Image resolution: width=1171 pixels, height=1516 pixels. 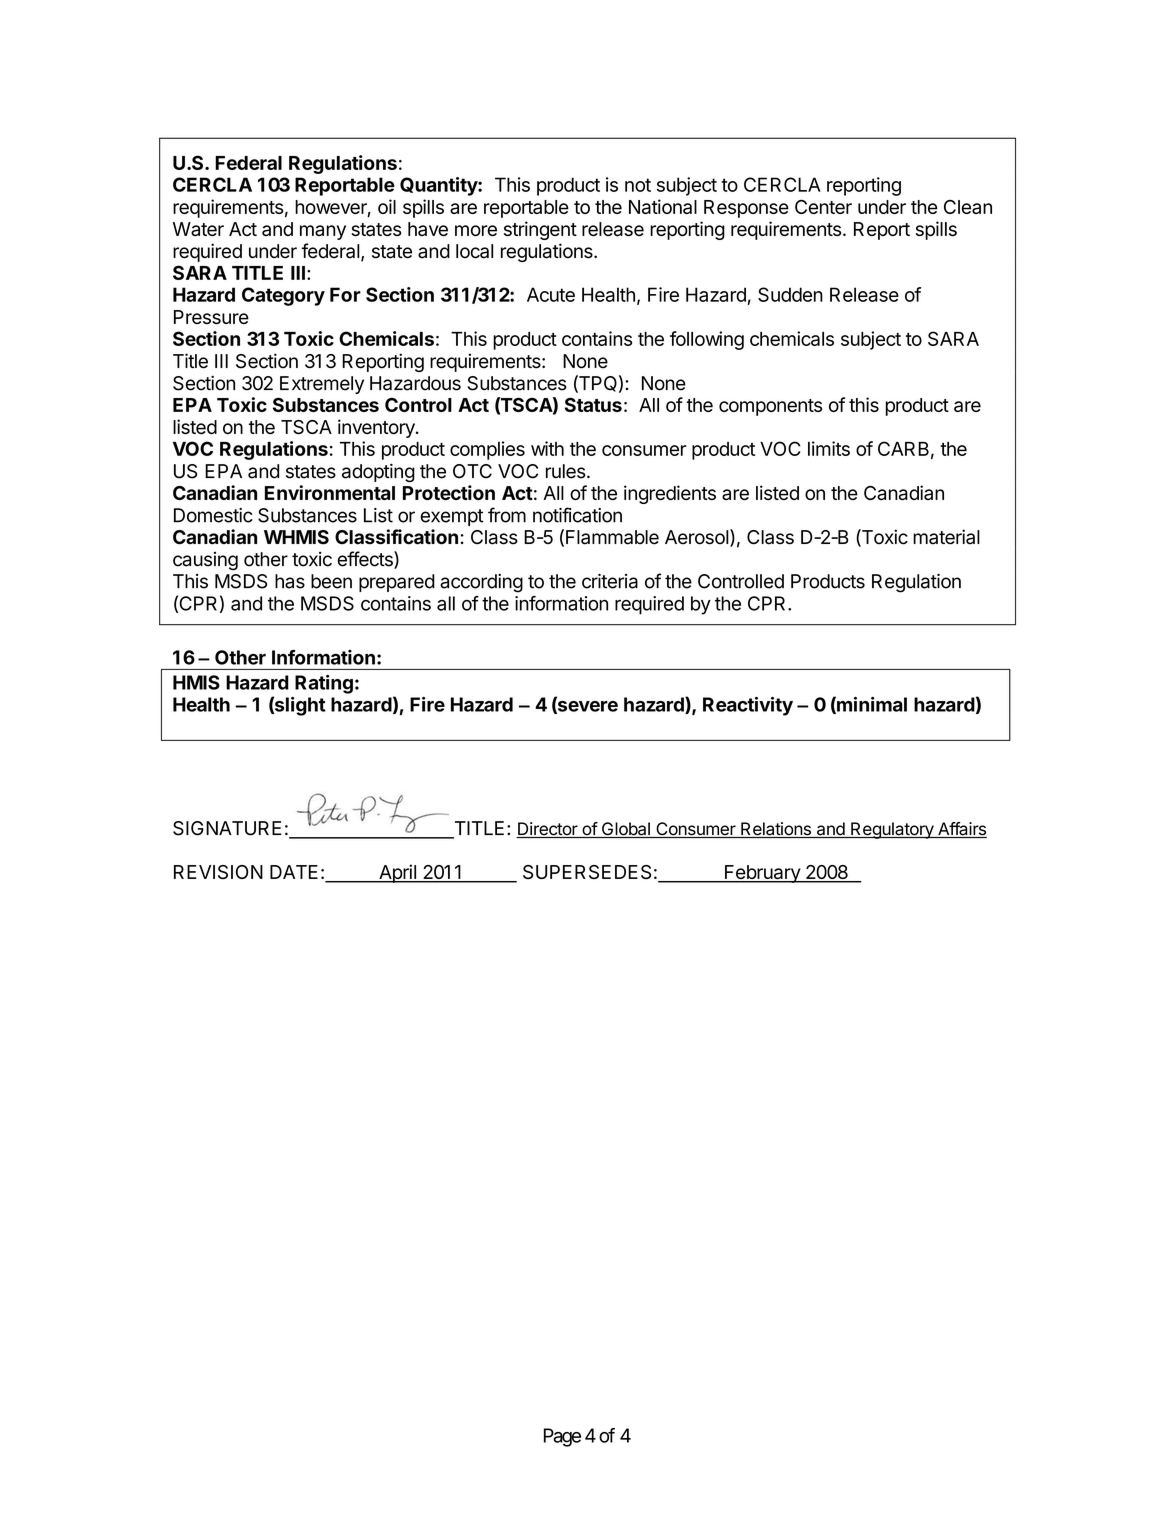 I want to click on Center, so click(x=823, y=207).
